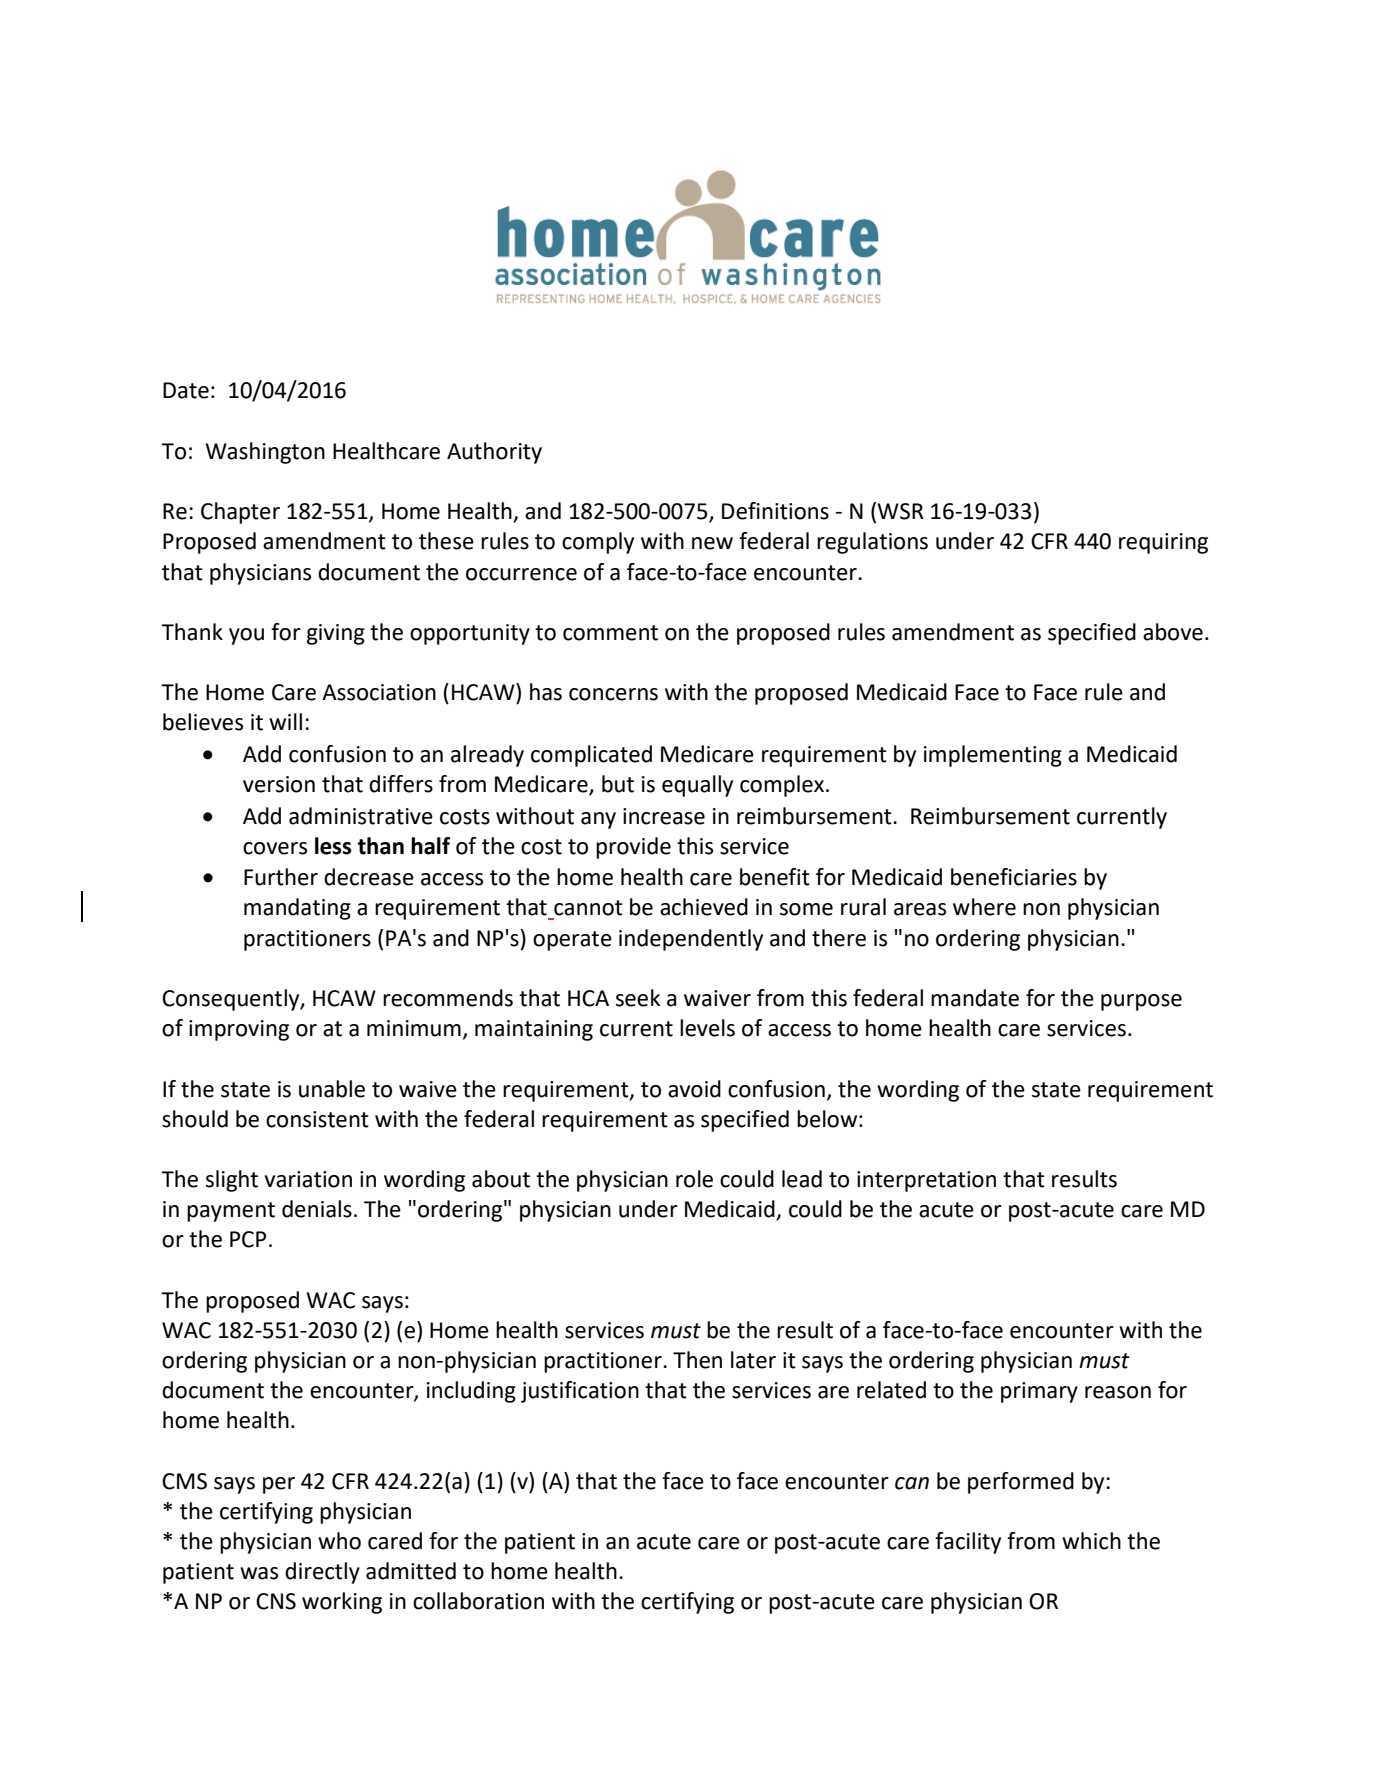  What do you see at coordinates (478, 1601) in the screenshot?
I see `collaboration` at bounding box center [478, 1601].
